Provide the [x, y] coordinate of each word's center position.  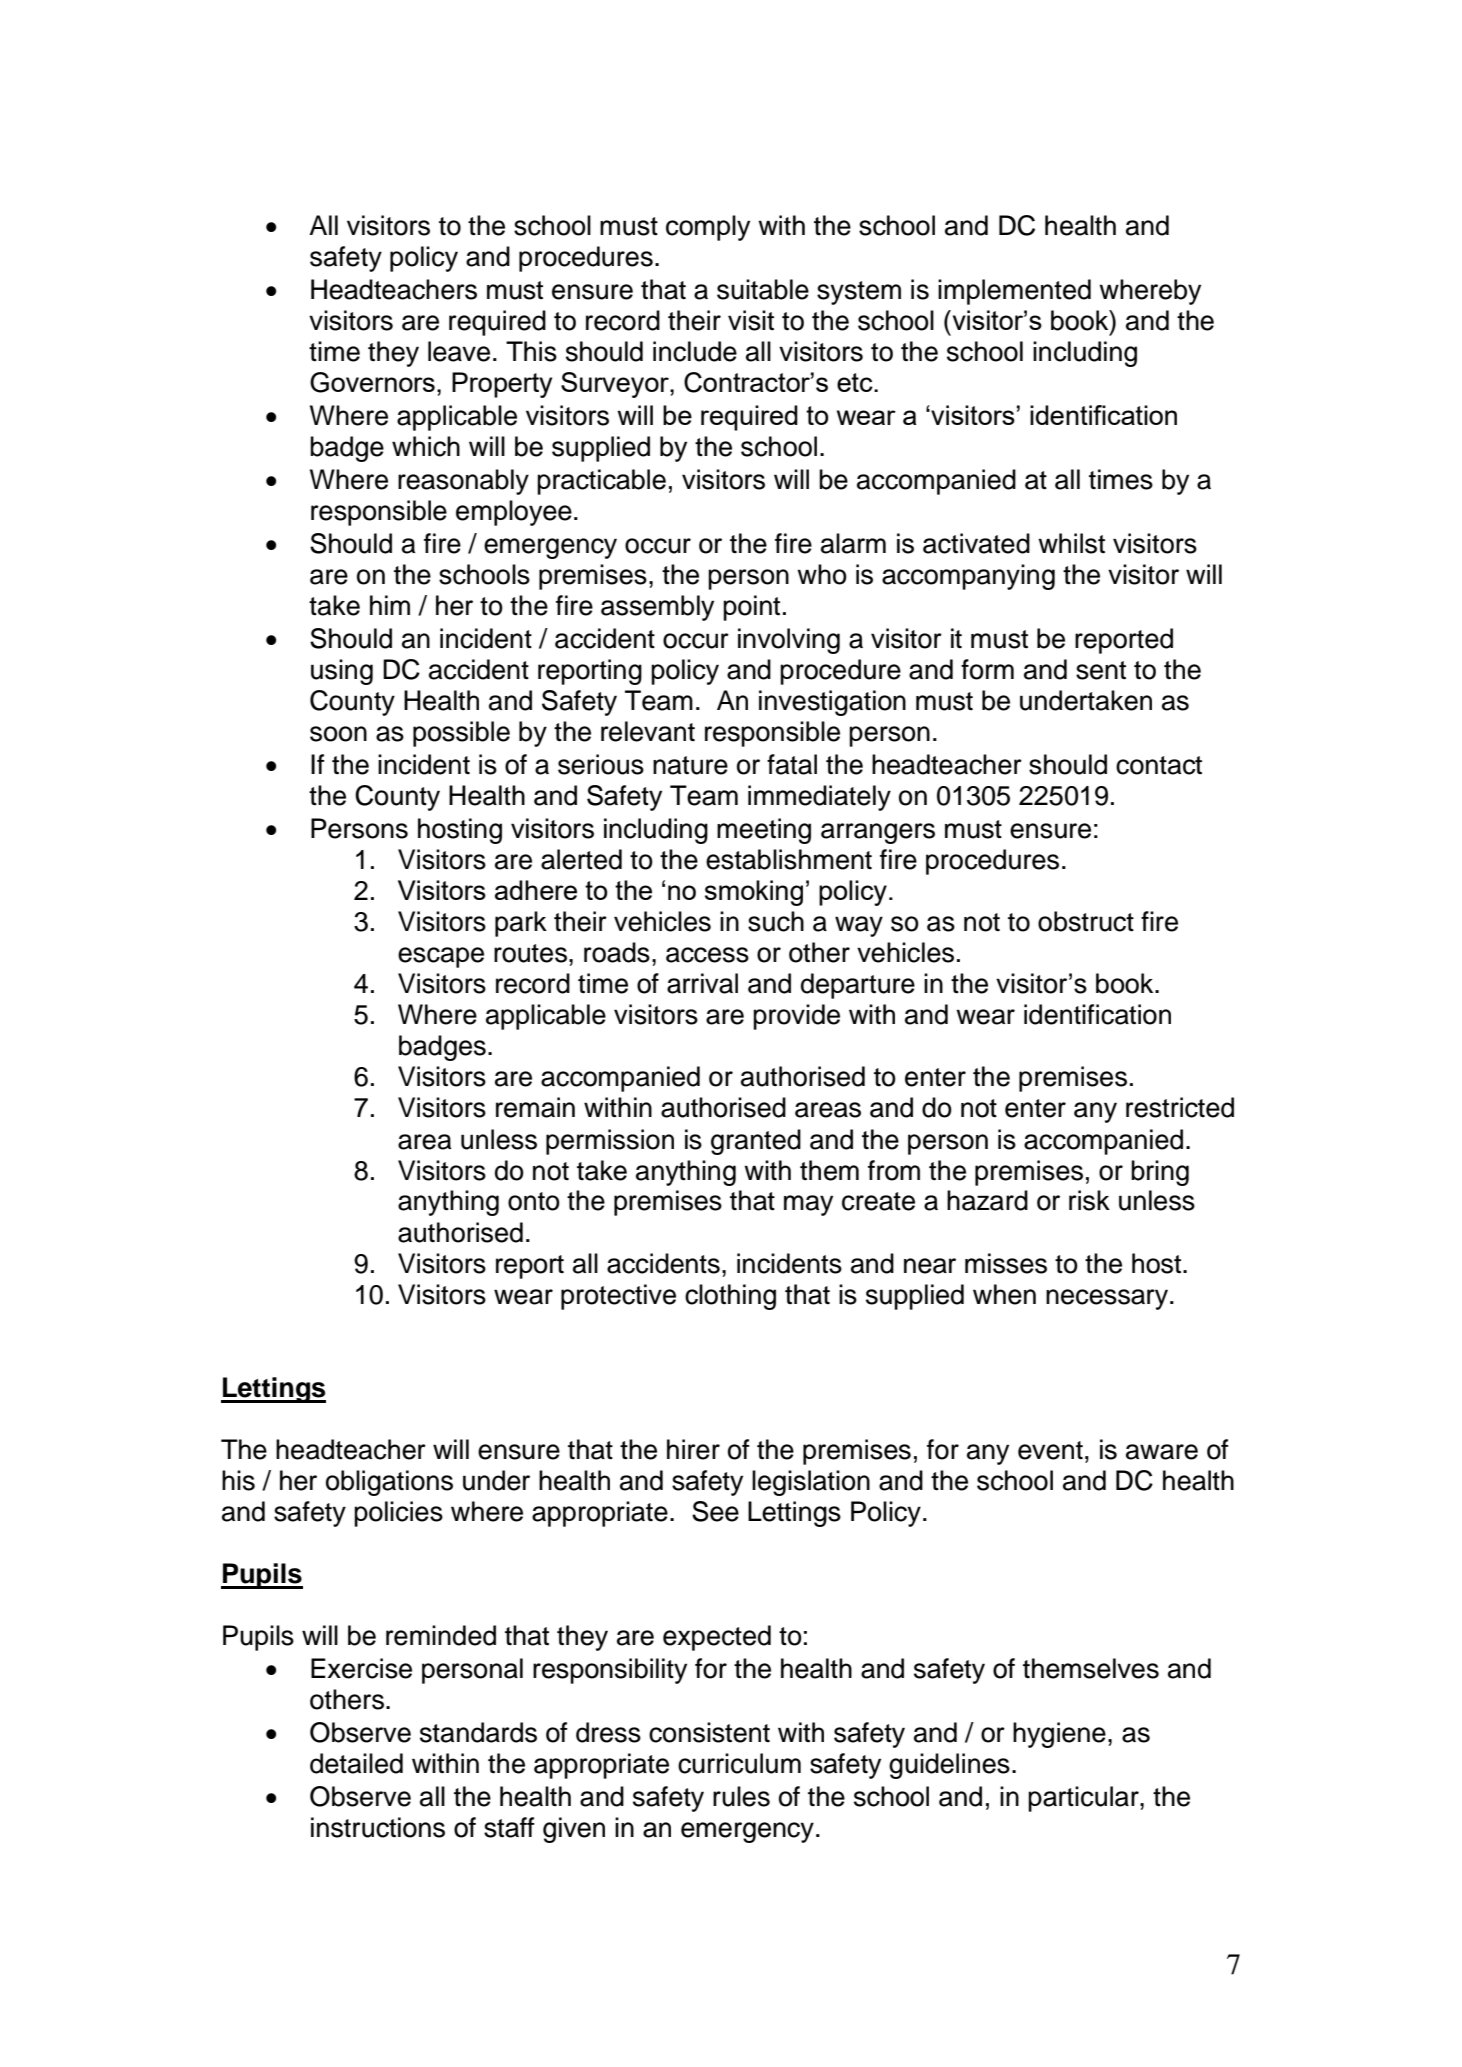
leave [459, 351]
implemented [1014, 292]
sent [1101, 670]
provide [796, 1017]
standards [478, 1732]
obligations [389, 1483]
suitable [763, 289]
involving [789, 641]
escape [441, 957]
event [1050, 1450]
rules [741, 1796]
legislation [811, 1483]
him [390, 605]
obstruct [1086, 921]
